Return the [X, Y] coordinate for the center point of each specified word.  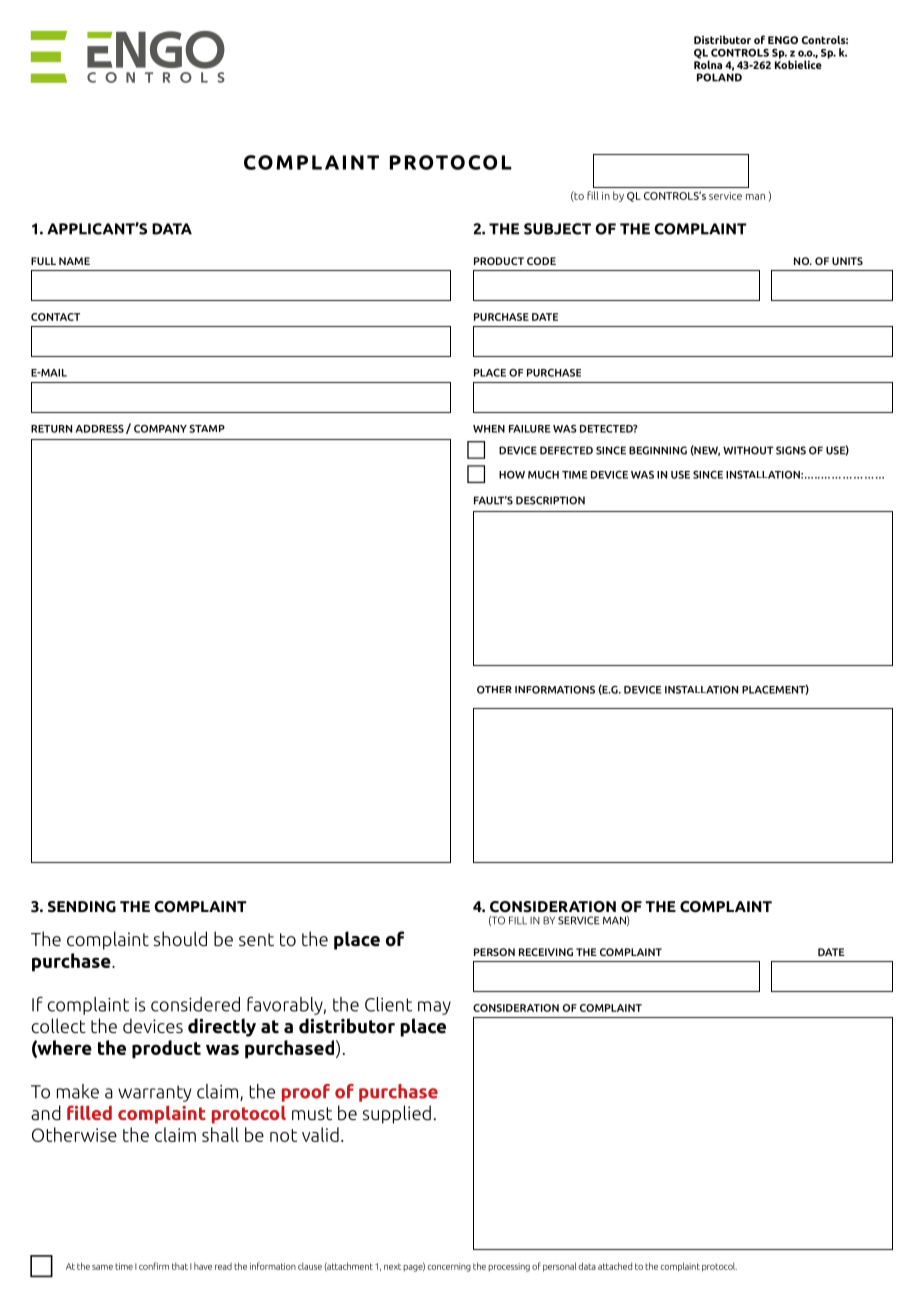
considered [195, 1004]
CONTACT [55, 317]
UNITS [847, 261]
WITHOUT [748, 450]
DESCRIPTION [550, 500]
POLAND [719, 77]
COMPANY [160, 429]
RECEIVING [546, 952]
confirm [154, 1266]
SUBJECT [557, 229]
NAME [74, 261]
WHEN [489, 429]
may [434, 1008]
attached [615, 1266]
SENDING [82, 907]
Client [388, 1004]
